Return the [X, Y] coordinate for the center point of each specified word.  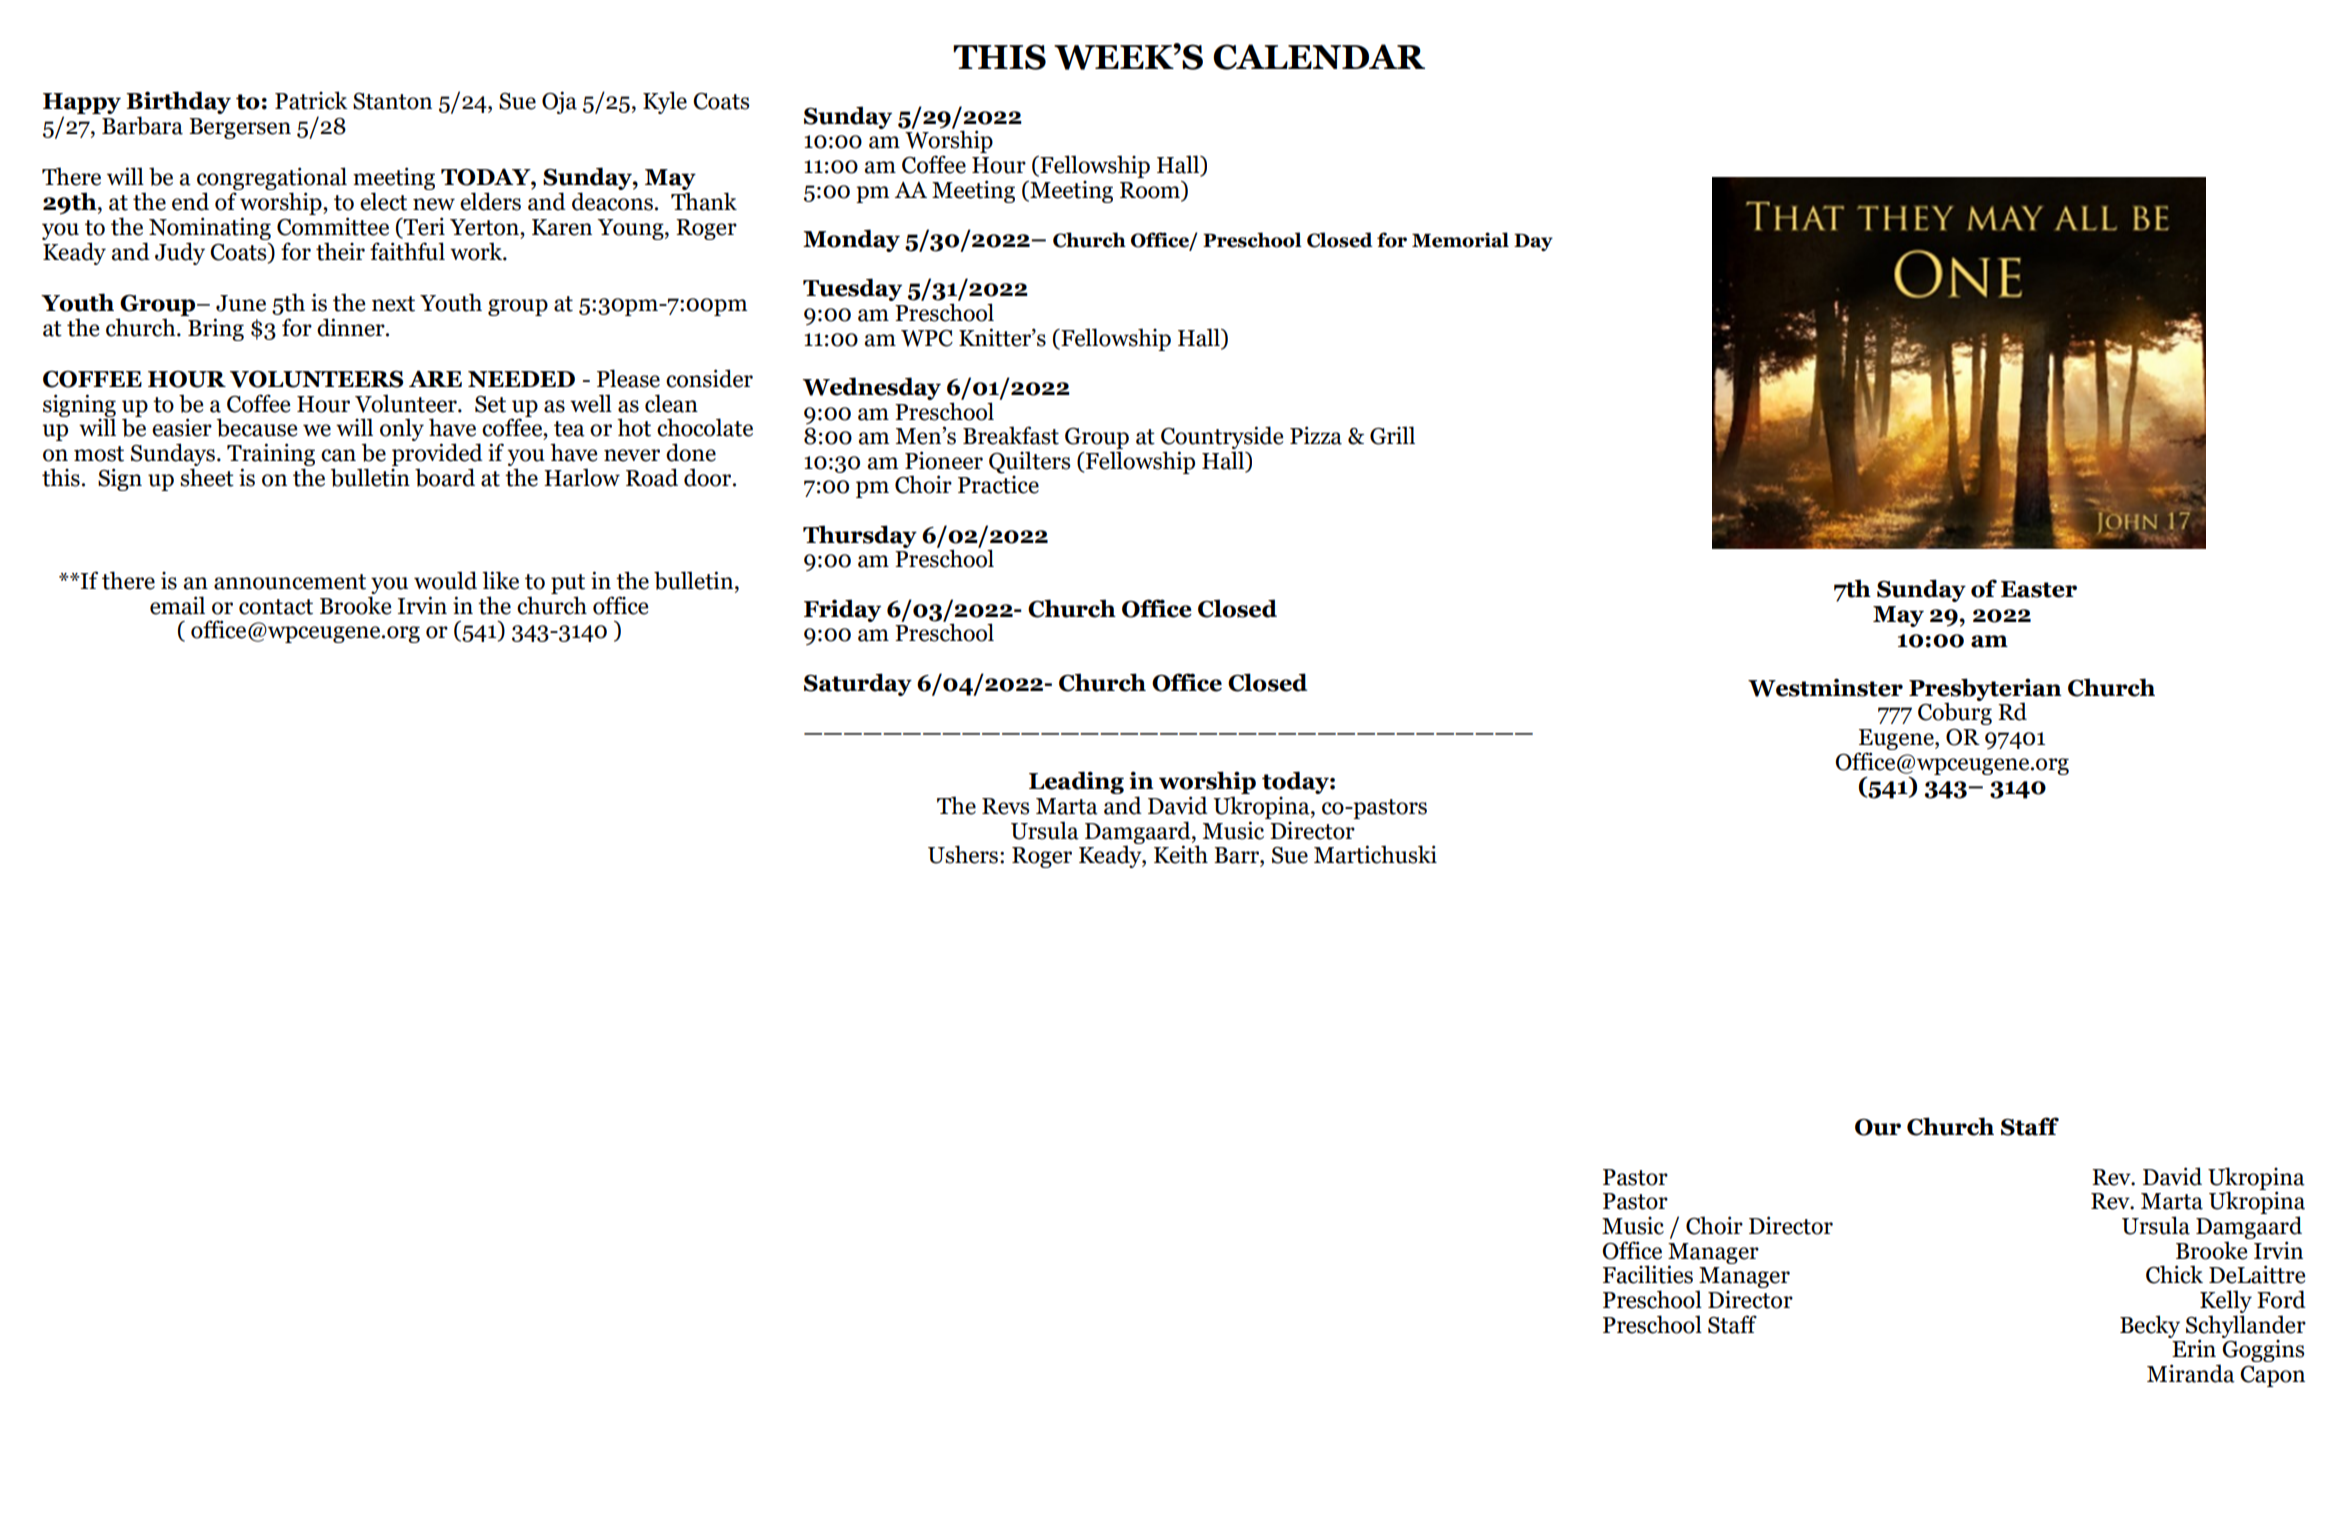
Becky [2150, 1326]
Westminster [1825, 687]
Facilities [1648, 1274]
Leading [1076, 782]
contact [276, 607]
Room [1151, 191]
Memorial [1460, 240]
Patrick [311, 100]
